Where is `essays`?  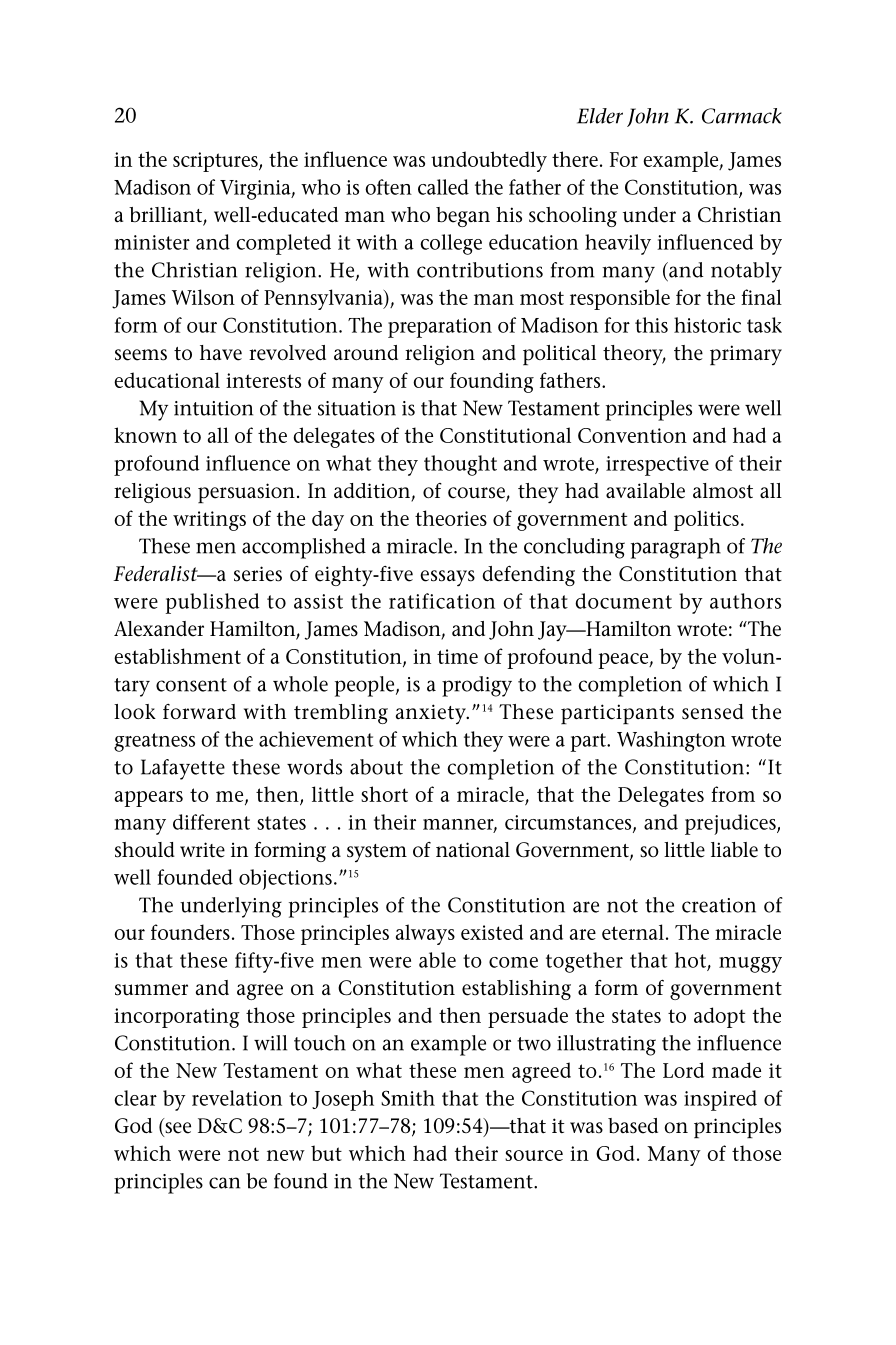 essays is located at coordinates (447, 578).
